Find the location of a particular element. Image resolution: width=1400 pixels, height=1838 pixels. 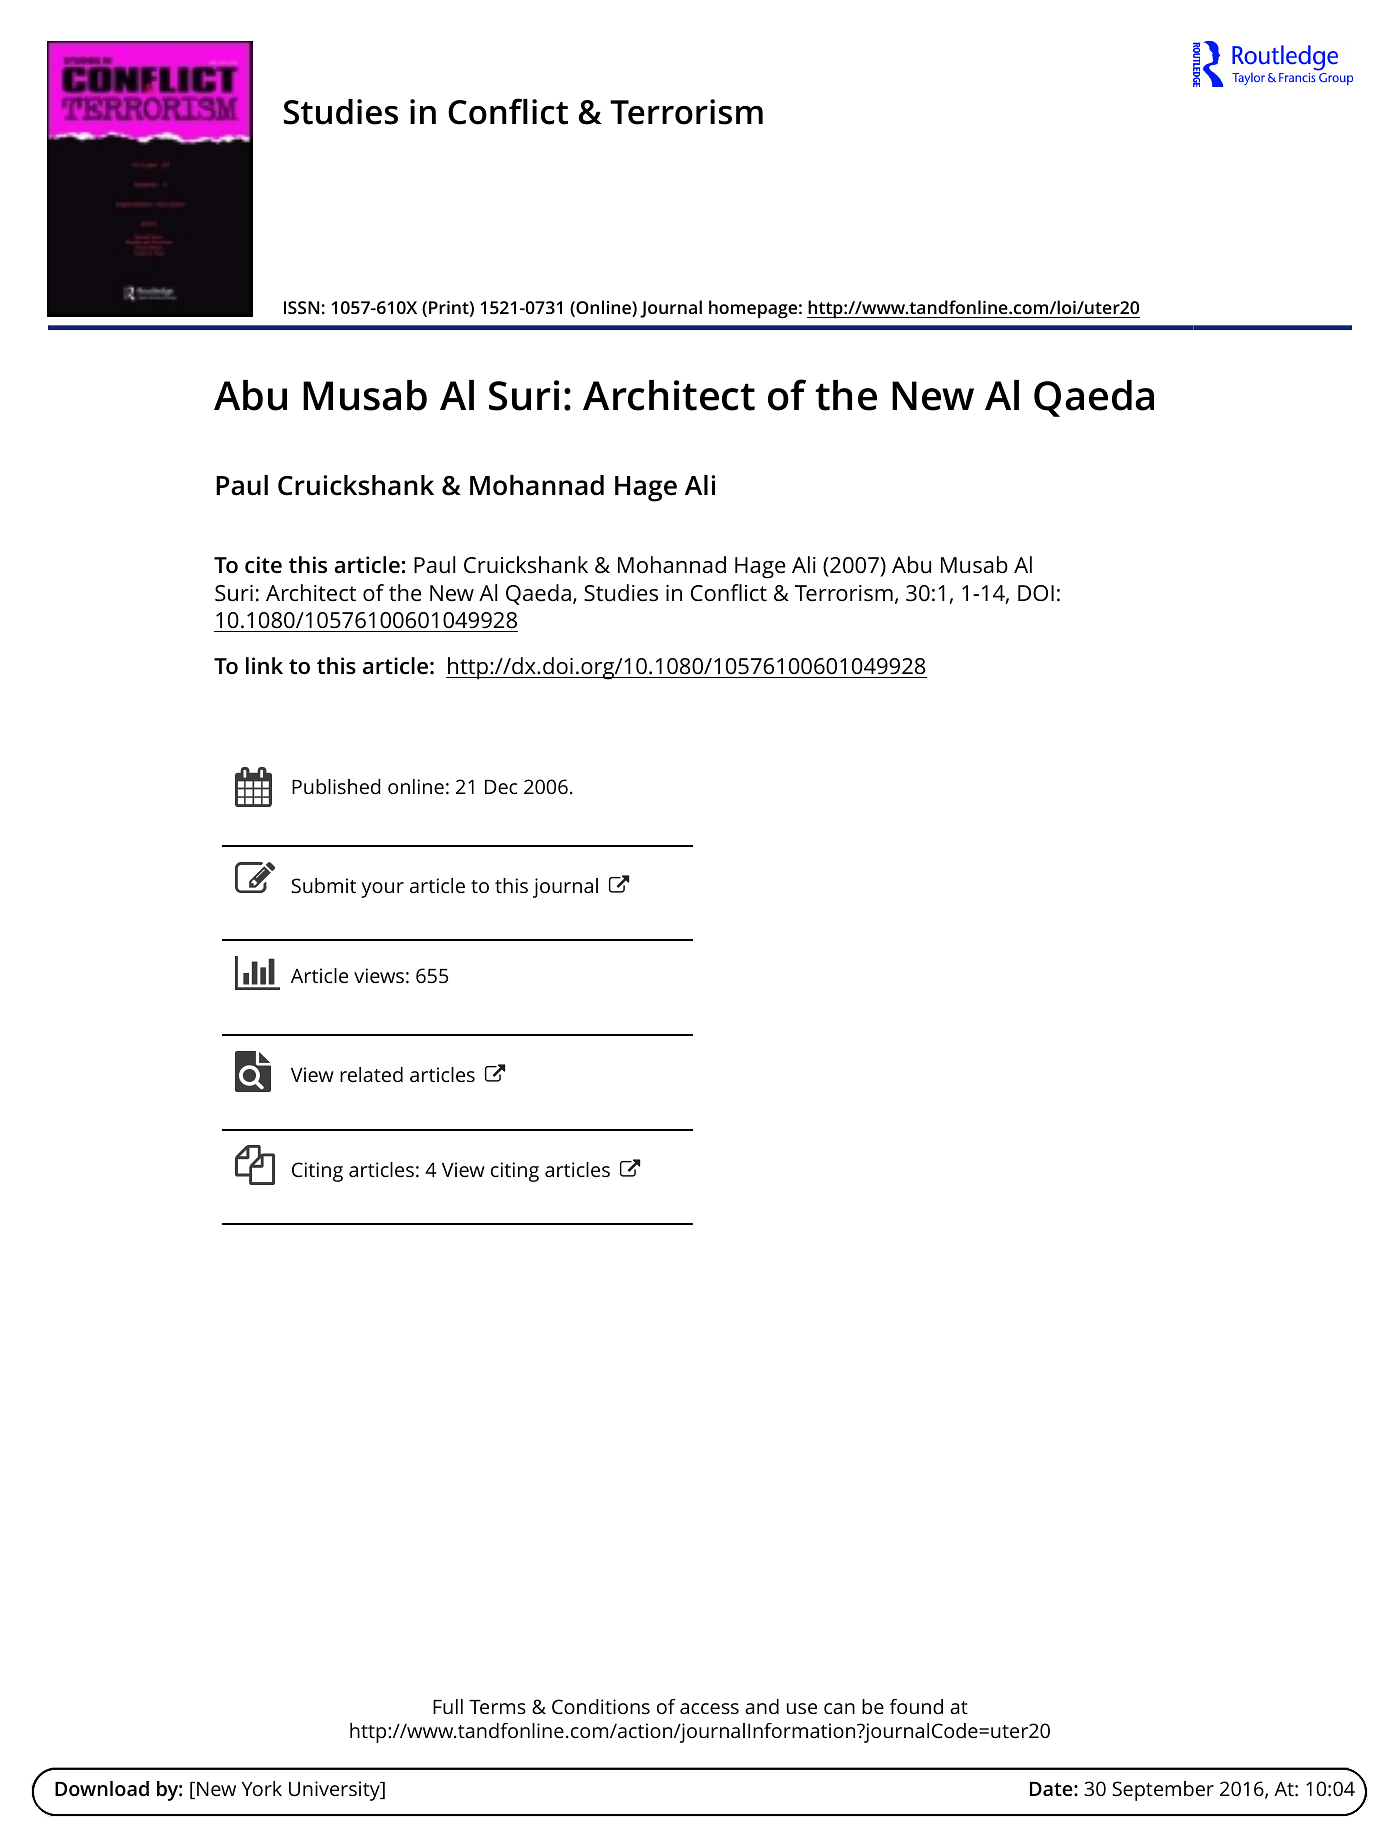

found is located at coordinates (916, 1706).
